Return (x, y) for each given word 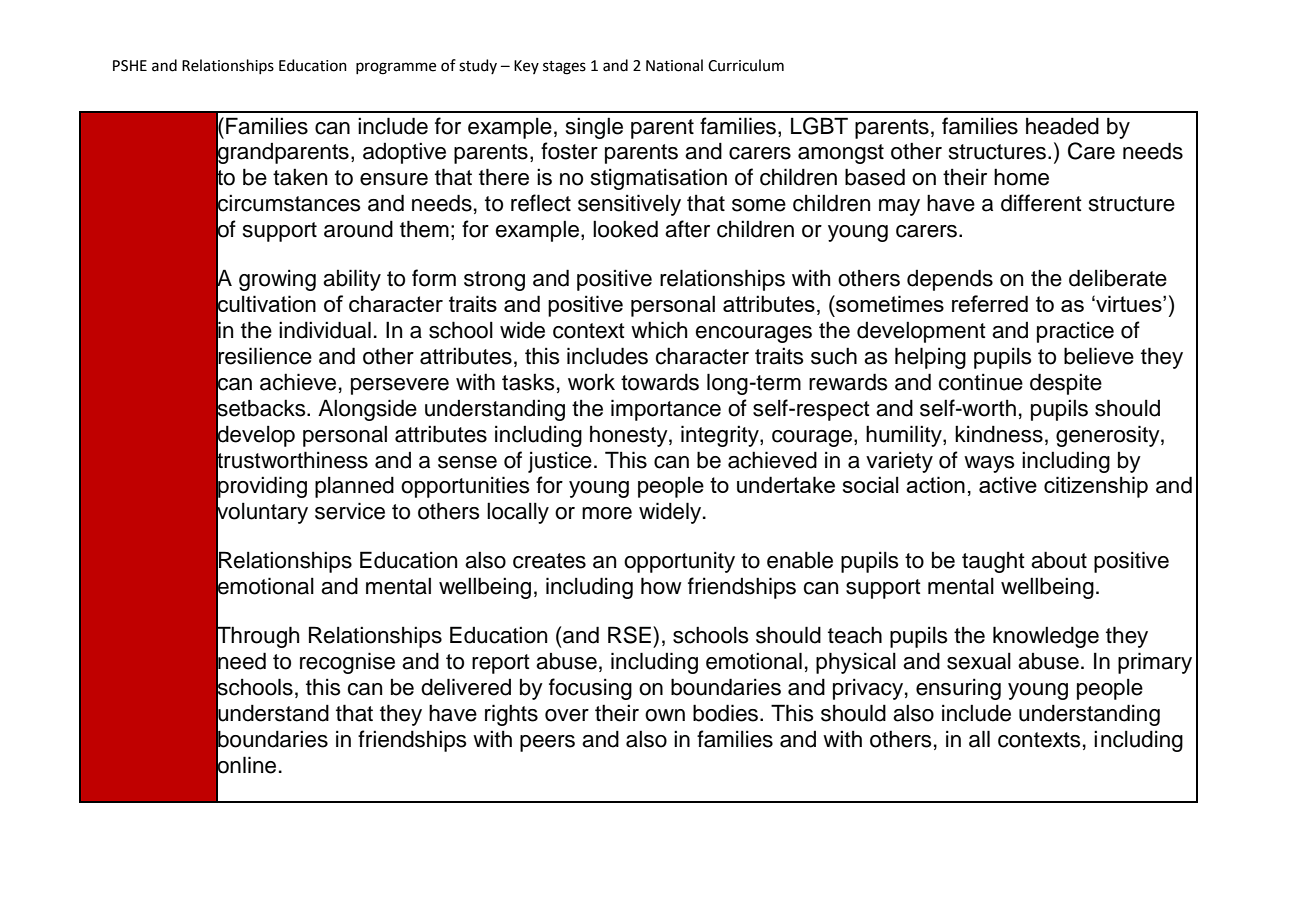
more (607, 513)
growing (277, 280)
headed (1062, 126)
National (674, 65)
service (350, 511)
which (659, 330)
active (1008, 484)
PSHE (130, 66)
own (665, 715)
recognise (347, 663)
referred (990, 303)
